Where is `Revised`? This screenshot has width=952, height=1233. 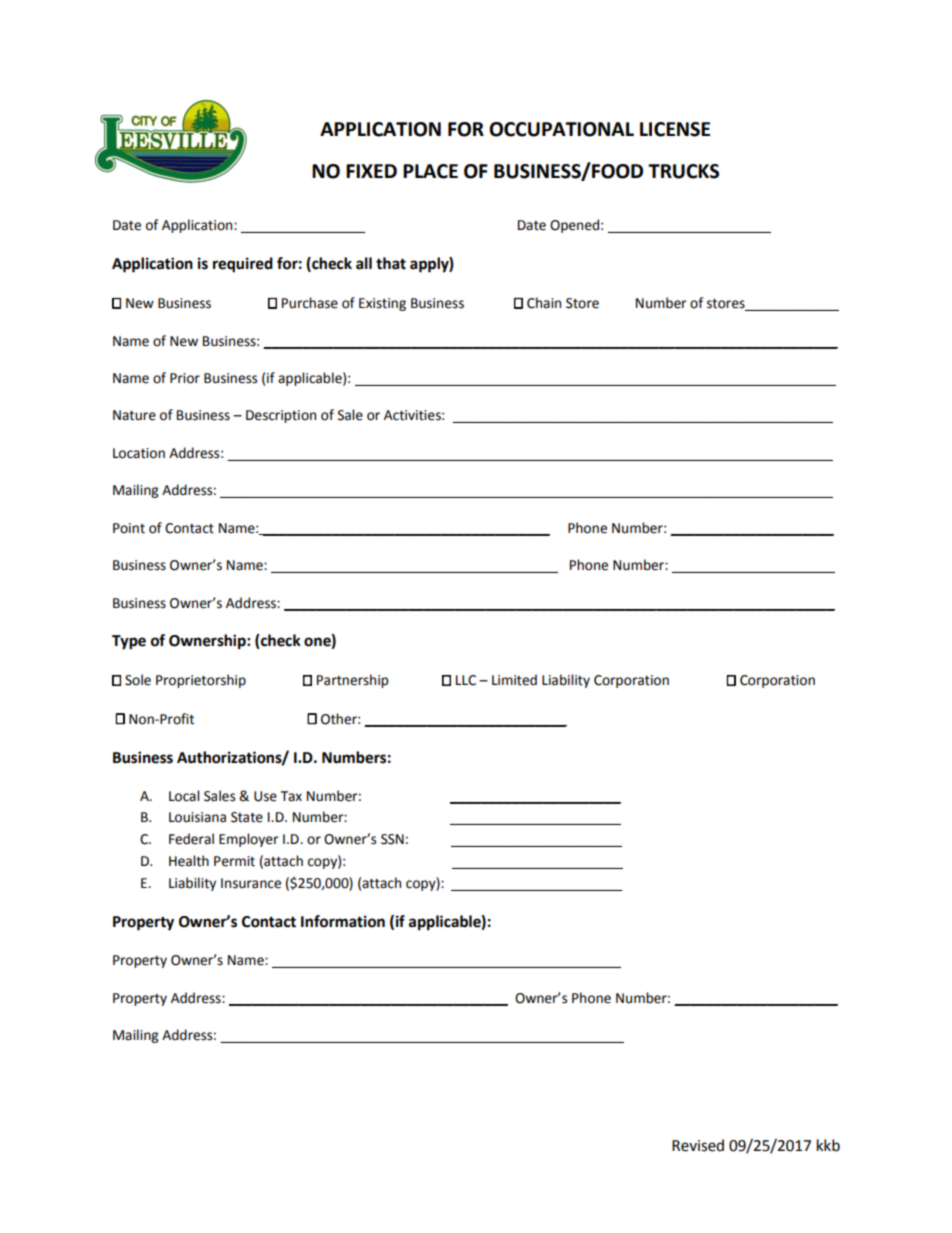 Revised is located at coordinates (698, 1145).
